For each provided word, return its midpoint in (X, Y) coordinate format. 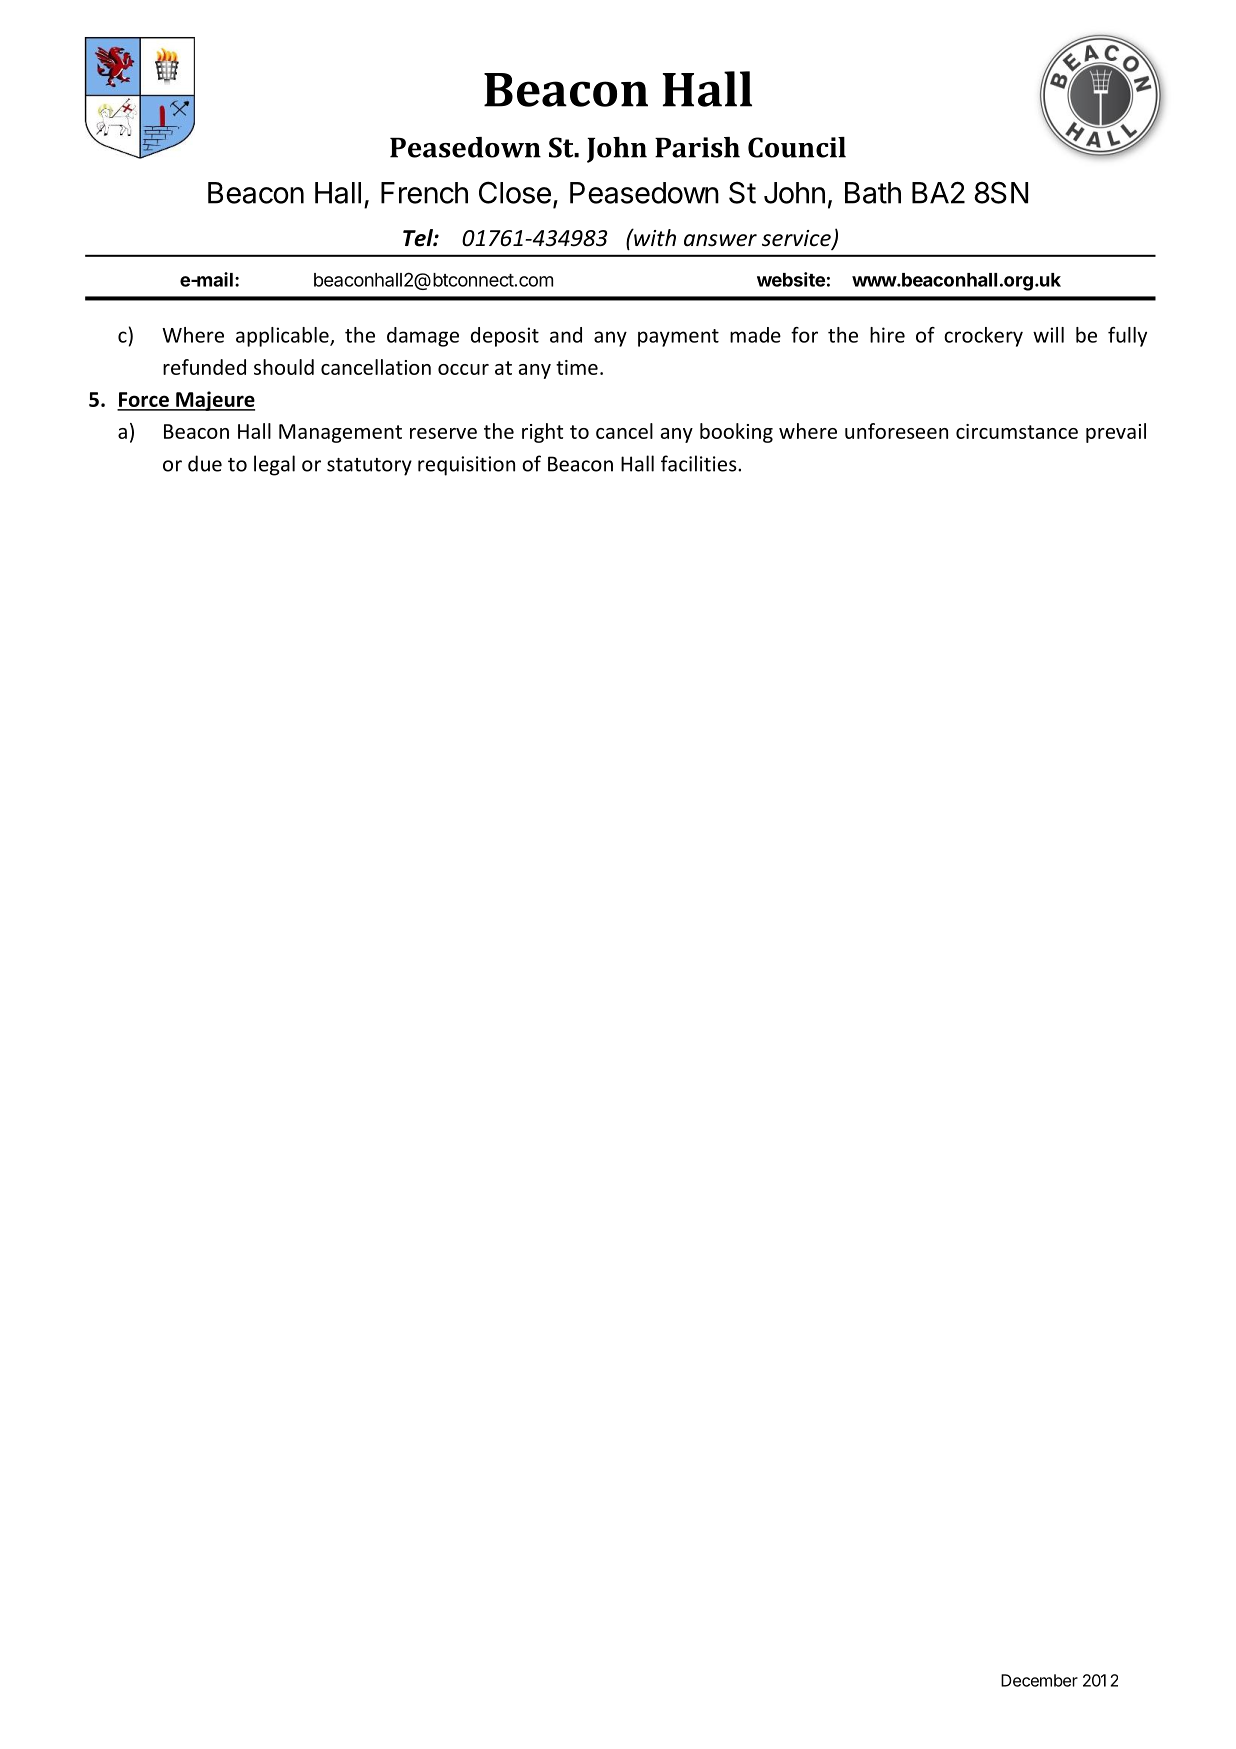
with (654, 237)
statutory (369, 467)
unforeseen (896, 431)
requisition (466, 466)
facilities (700, 463)
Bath (873, 193)
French (424, 193)
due (205, 463)
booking (736, 433)
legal (274, 465)
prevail (1116, 433)
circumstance (1017, 431)
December (1039, 1680)
